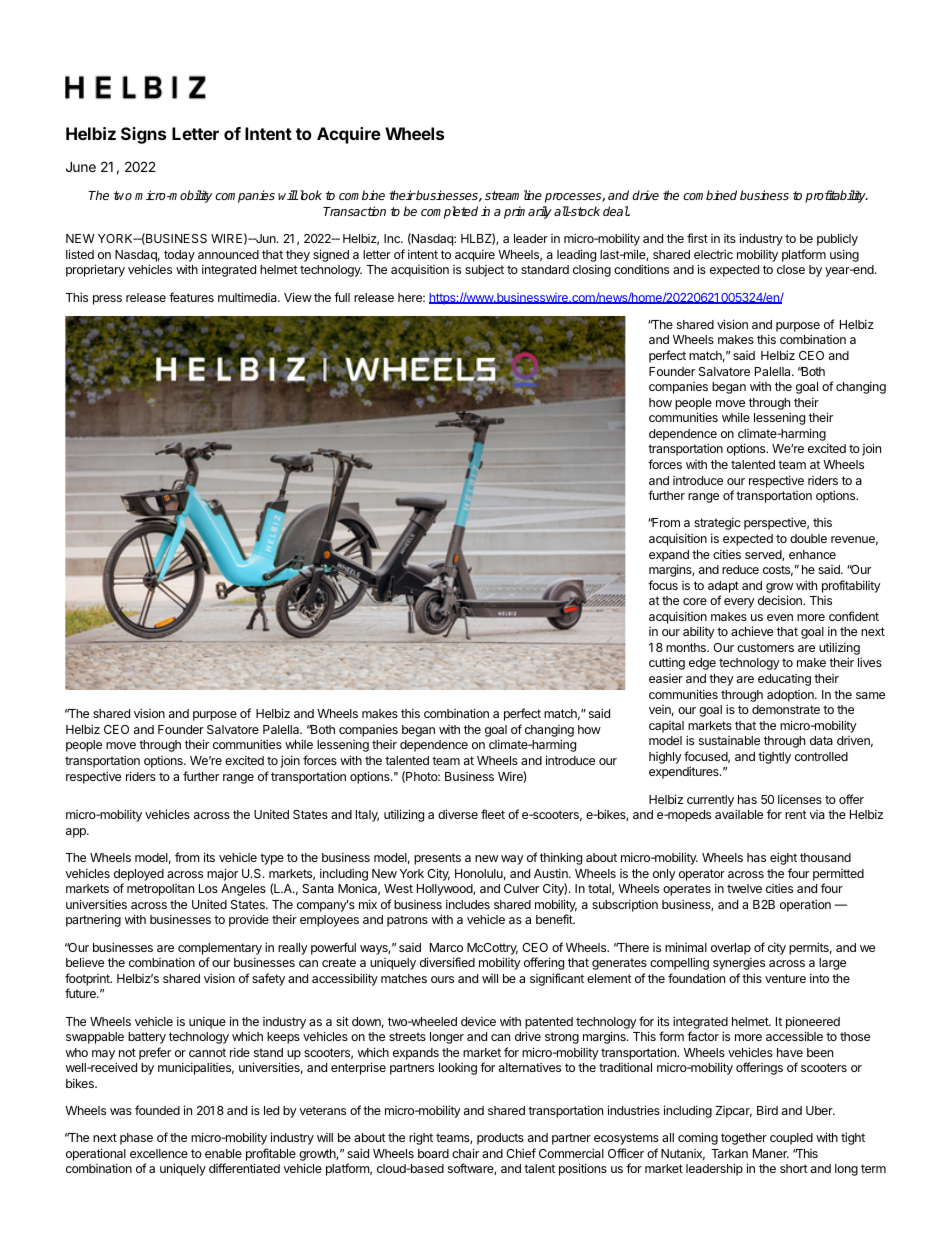  What do you see at coordinates (367, 816) in the page?
I see `Italy` at bounding box center [367, 816].
